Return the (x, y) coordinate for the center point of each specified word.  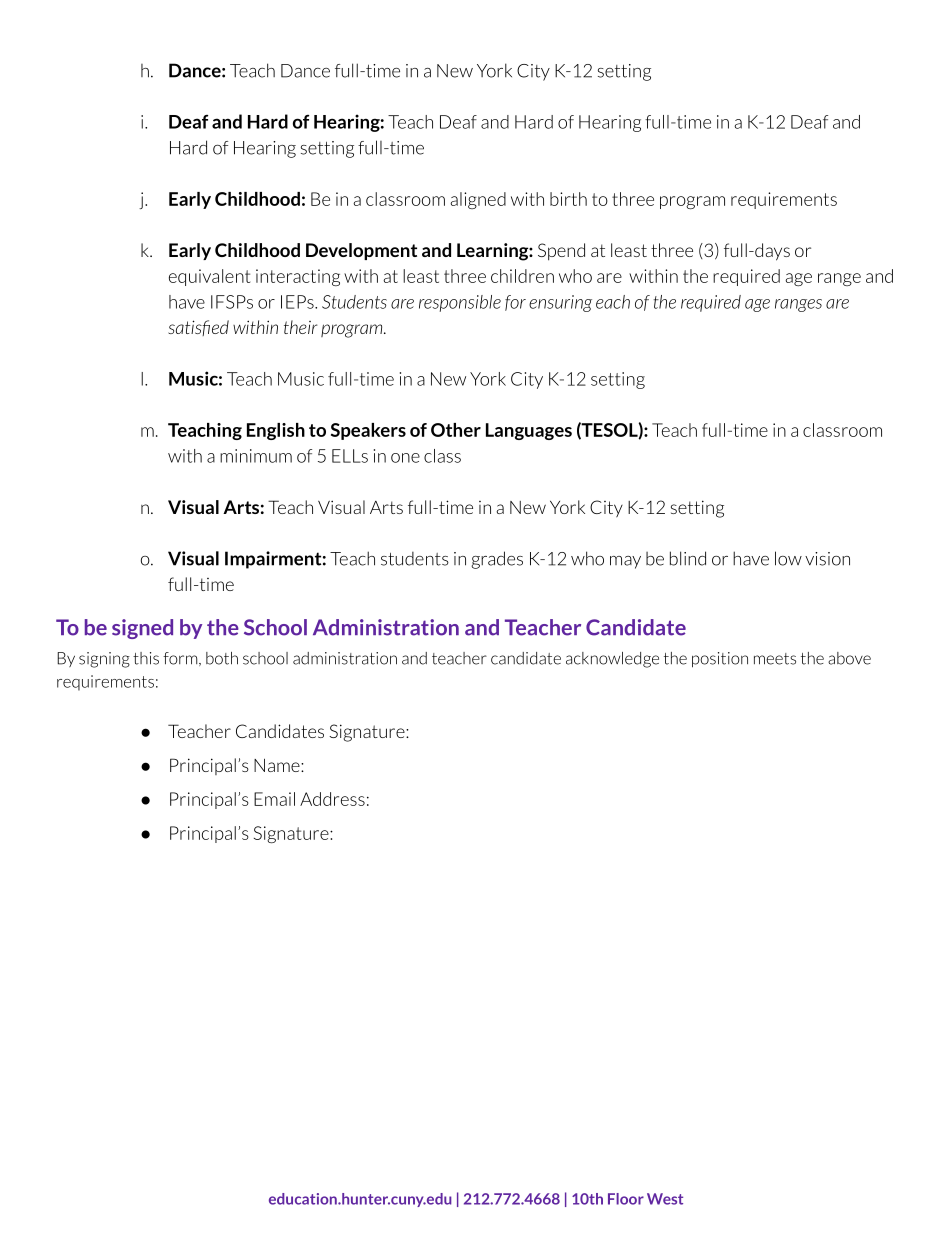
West (665, 1199)
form (181, 659)
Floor (626, 1199)
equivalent (209, 277)
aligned (478, 200)
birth (568, 199)
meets (775, 659)
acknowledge (612, 660)
